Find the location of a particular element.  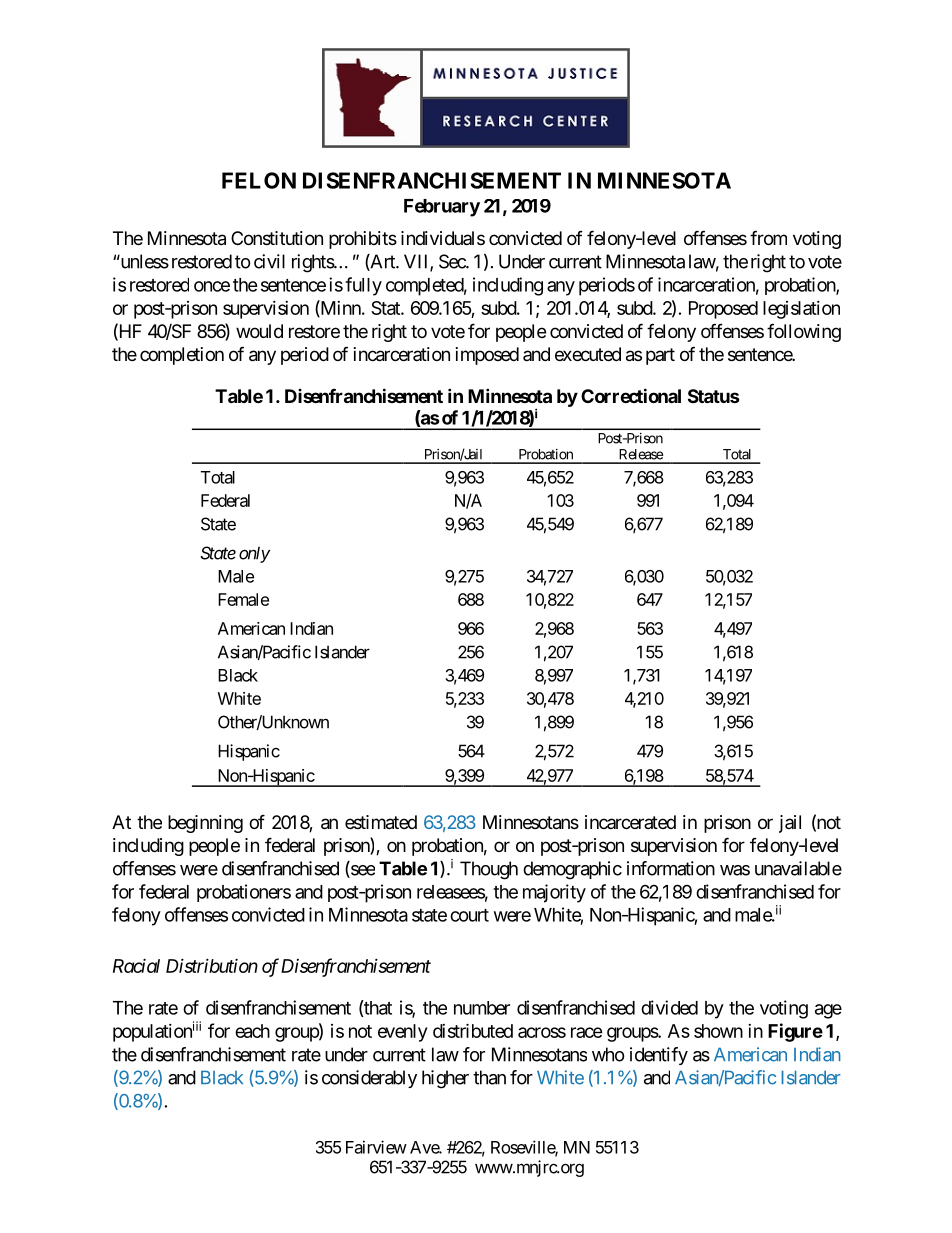

each is located at coordinates (252, 1031).
